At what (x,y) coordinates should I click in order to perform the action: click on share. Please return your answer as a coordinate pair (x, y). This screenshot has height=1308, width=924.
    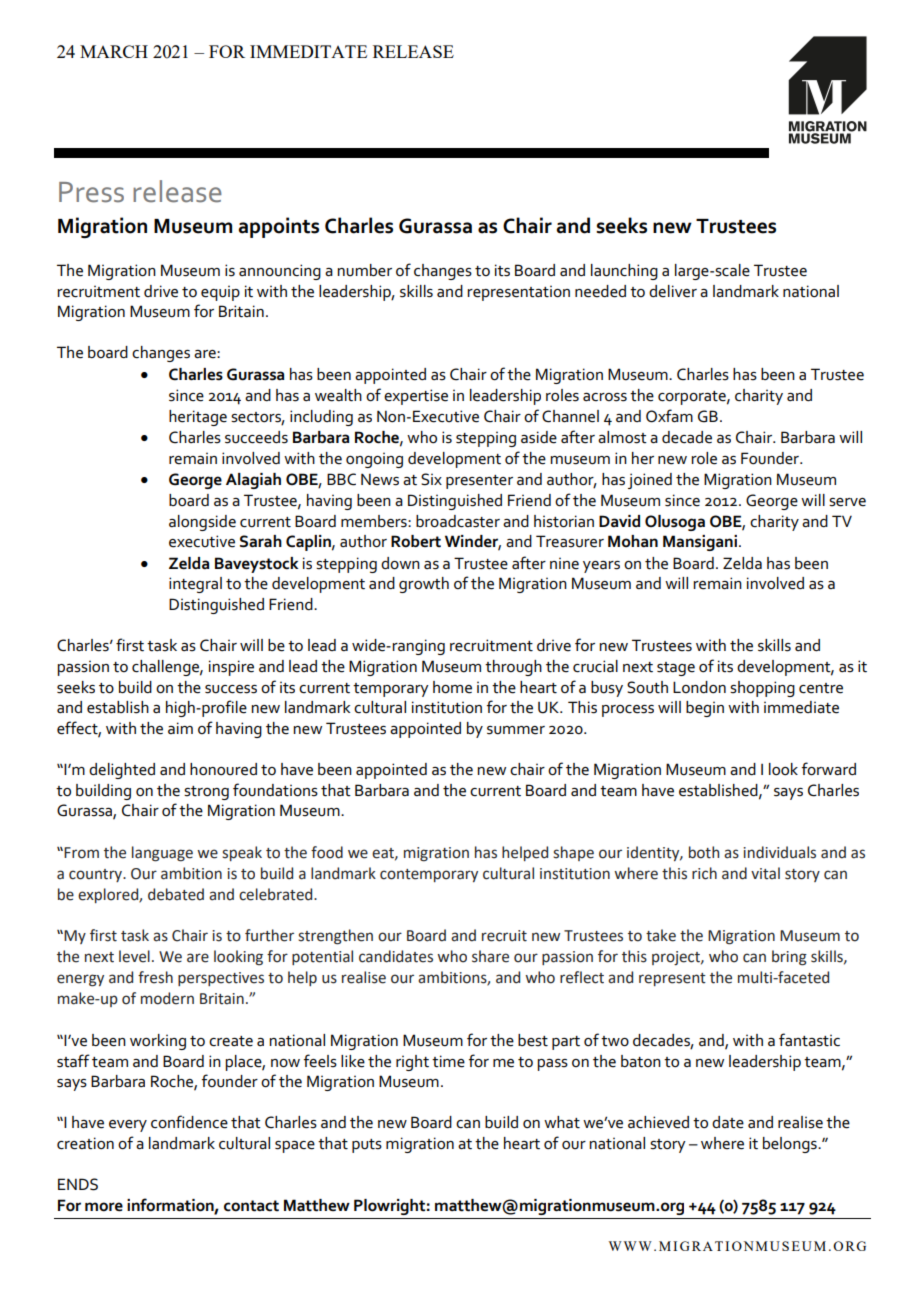
    Looking at the image, I should click on (490, 956).
